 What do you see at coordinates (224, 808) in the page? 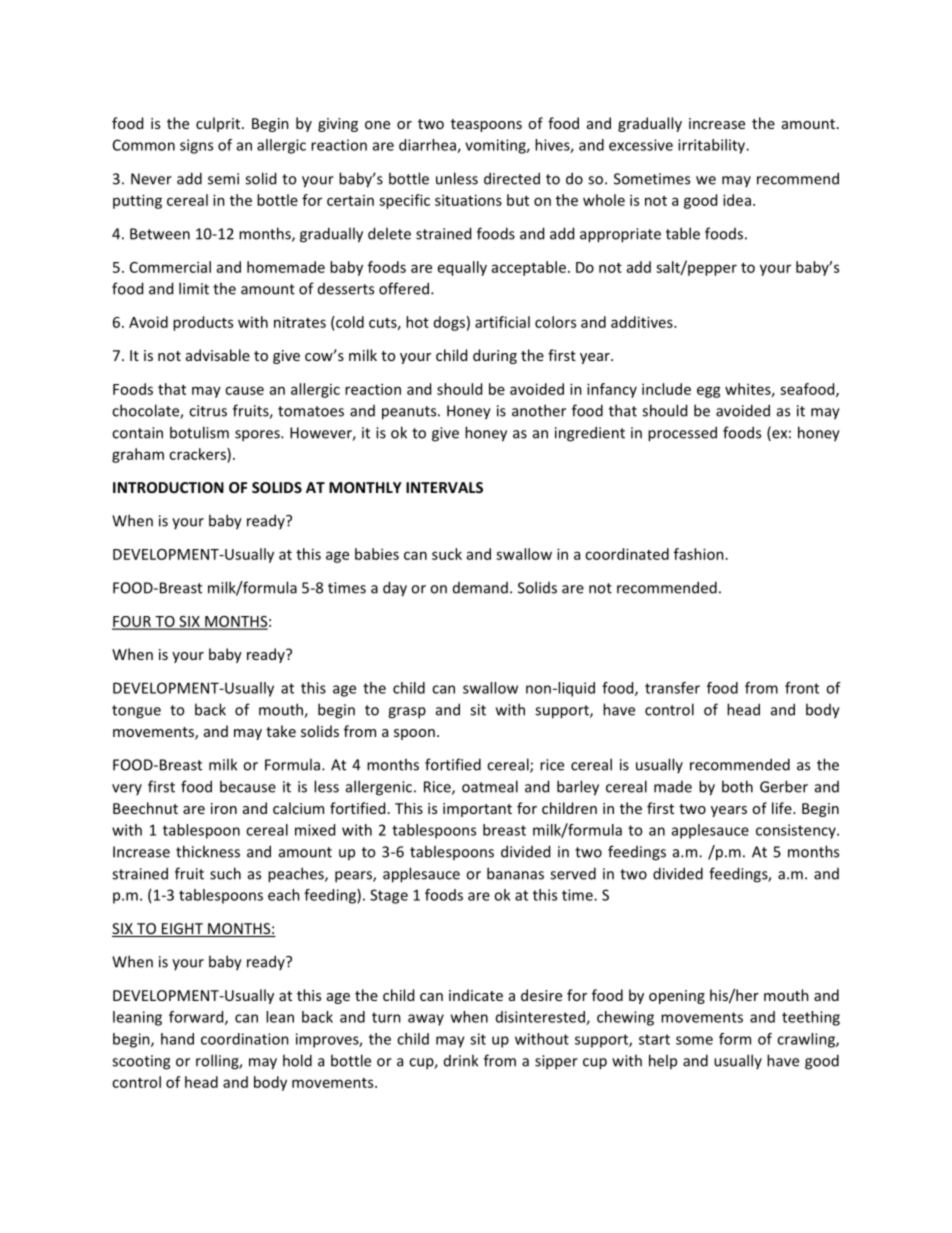
I see `iron` at bounding box center [224, 808].
